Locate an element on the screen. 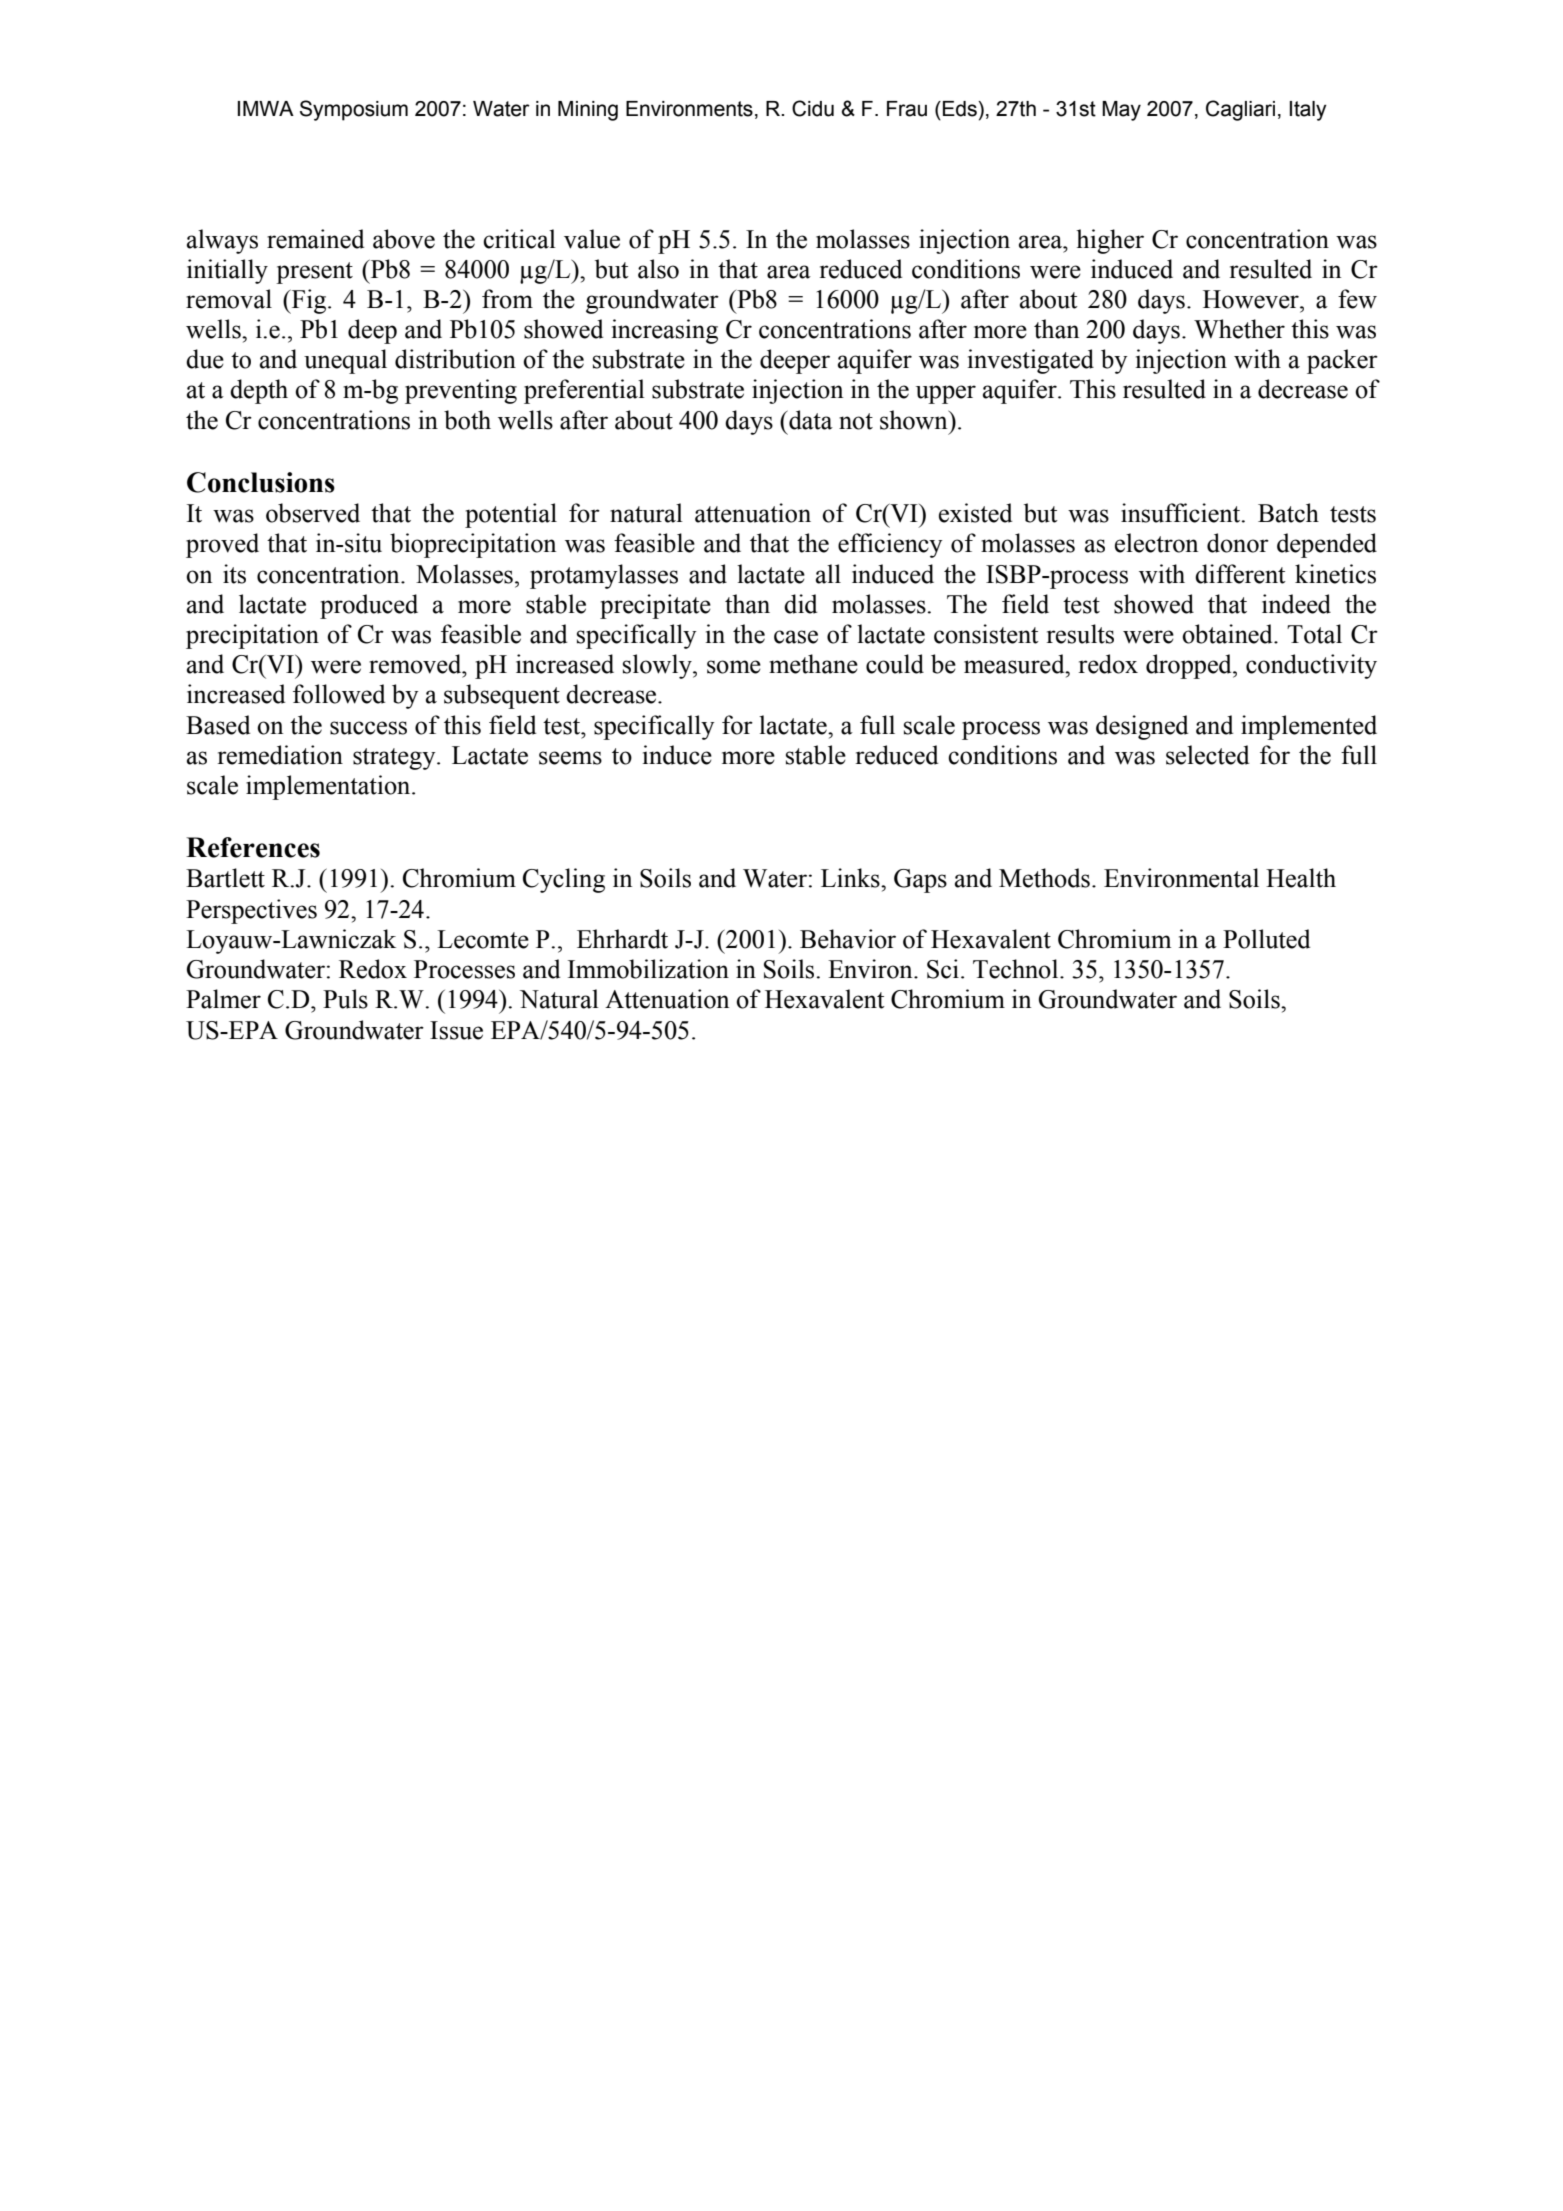  Immobilization is located at coordinates (648, 969).
